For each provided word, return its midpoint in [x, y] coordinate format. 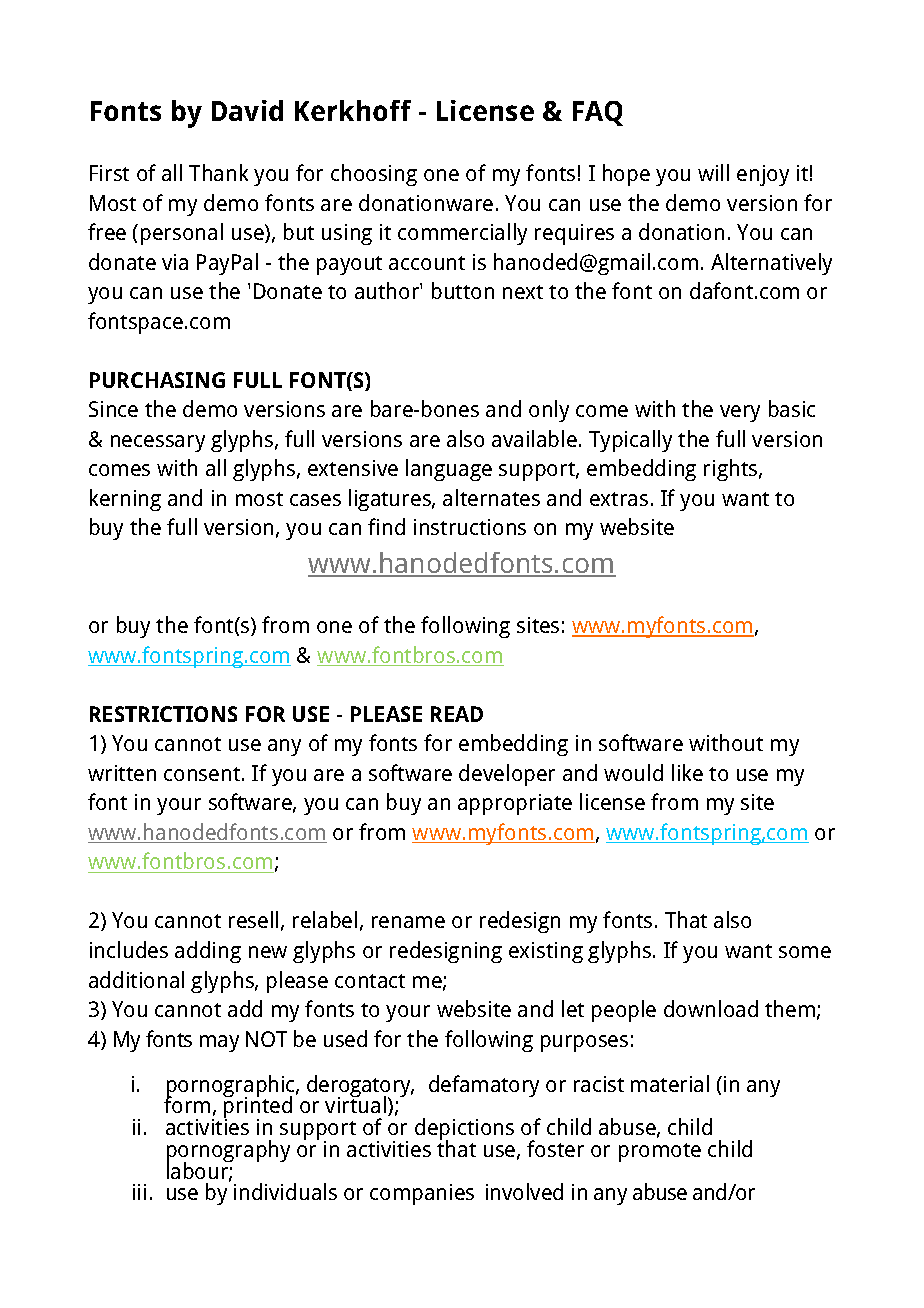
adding [208, 952]
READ [457, 714]
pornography [228, 1152]
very [740, 413]
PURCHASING [157, 380]
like [687, 772]
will [713, 172]
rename [408, 922]
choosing [374, 175]
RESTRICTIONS [163, 714]
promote [660, 1152]
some [805, 952]
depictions [464, 1130]
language [449, 470]
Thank [218, 172]
